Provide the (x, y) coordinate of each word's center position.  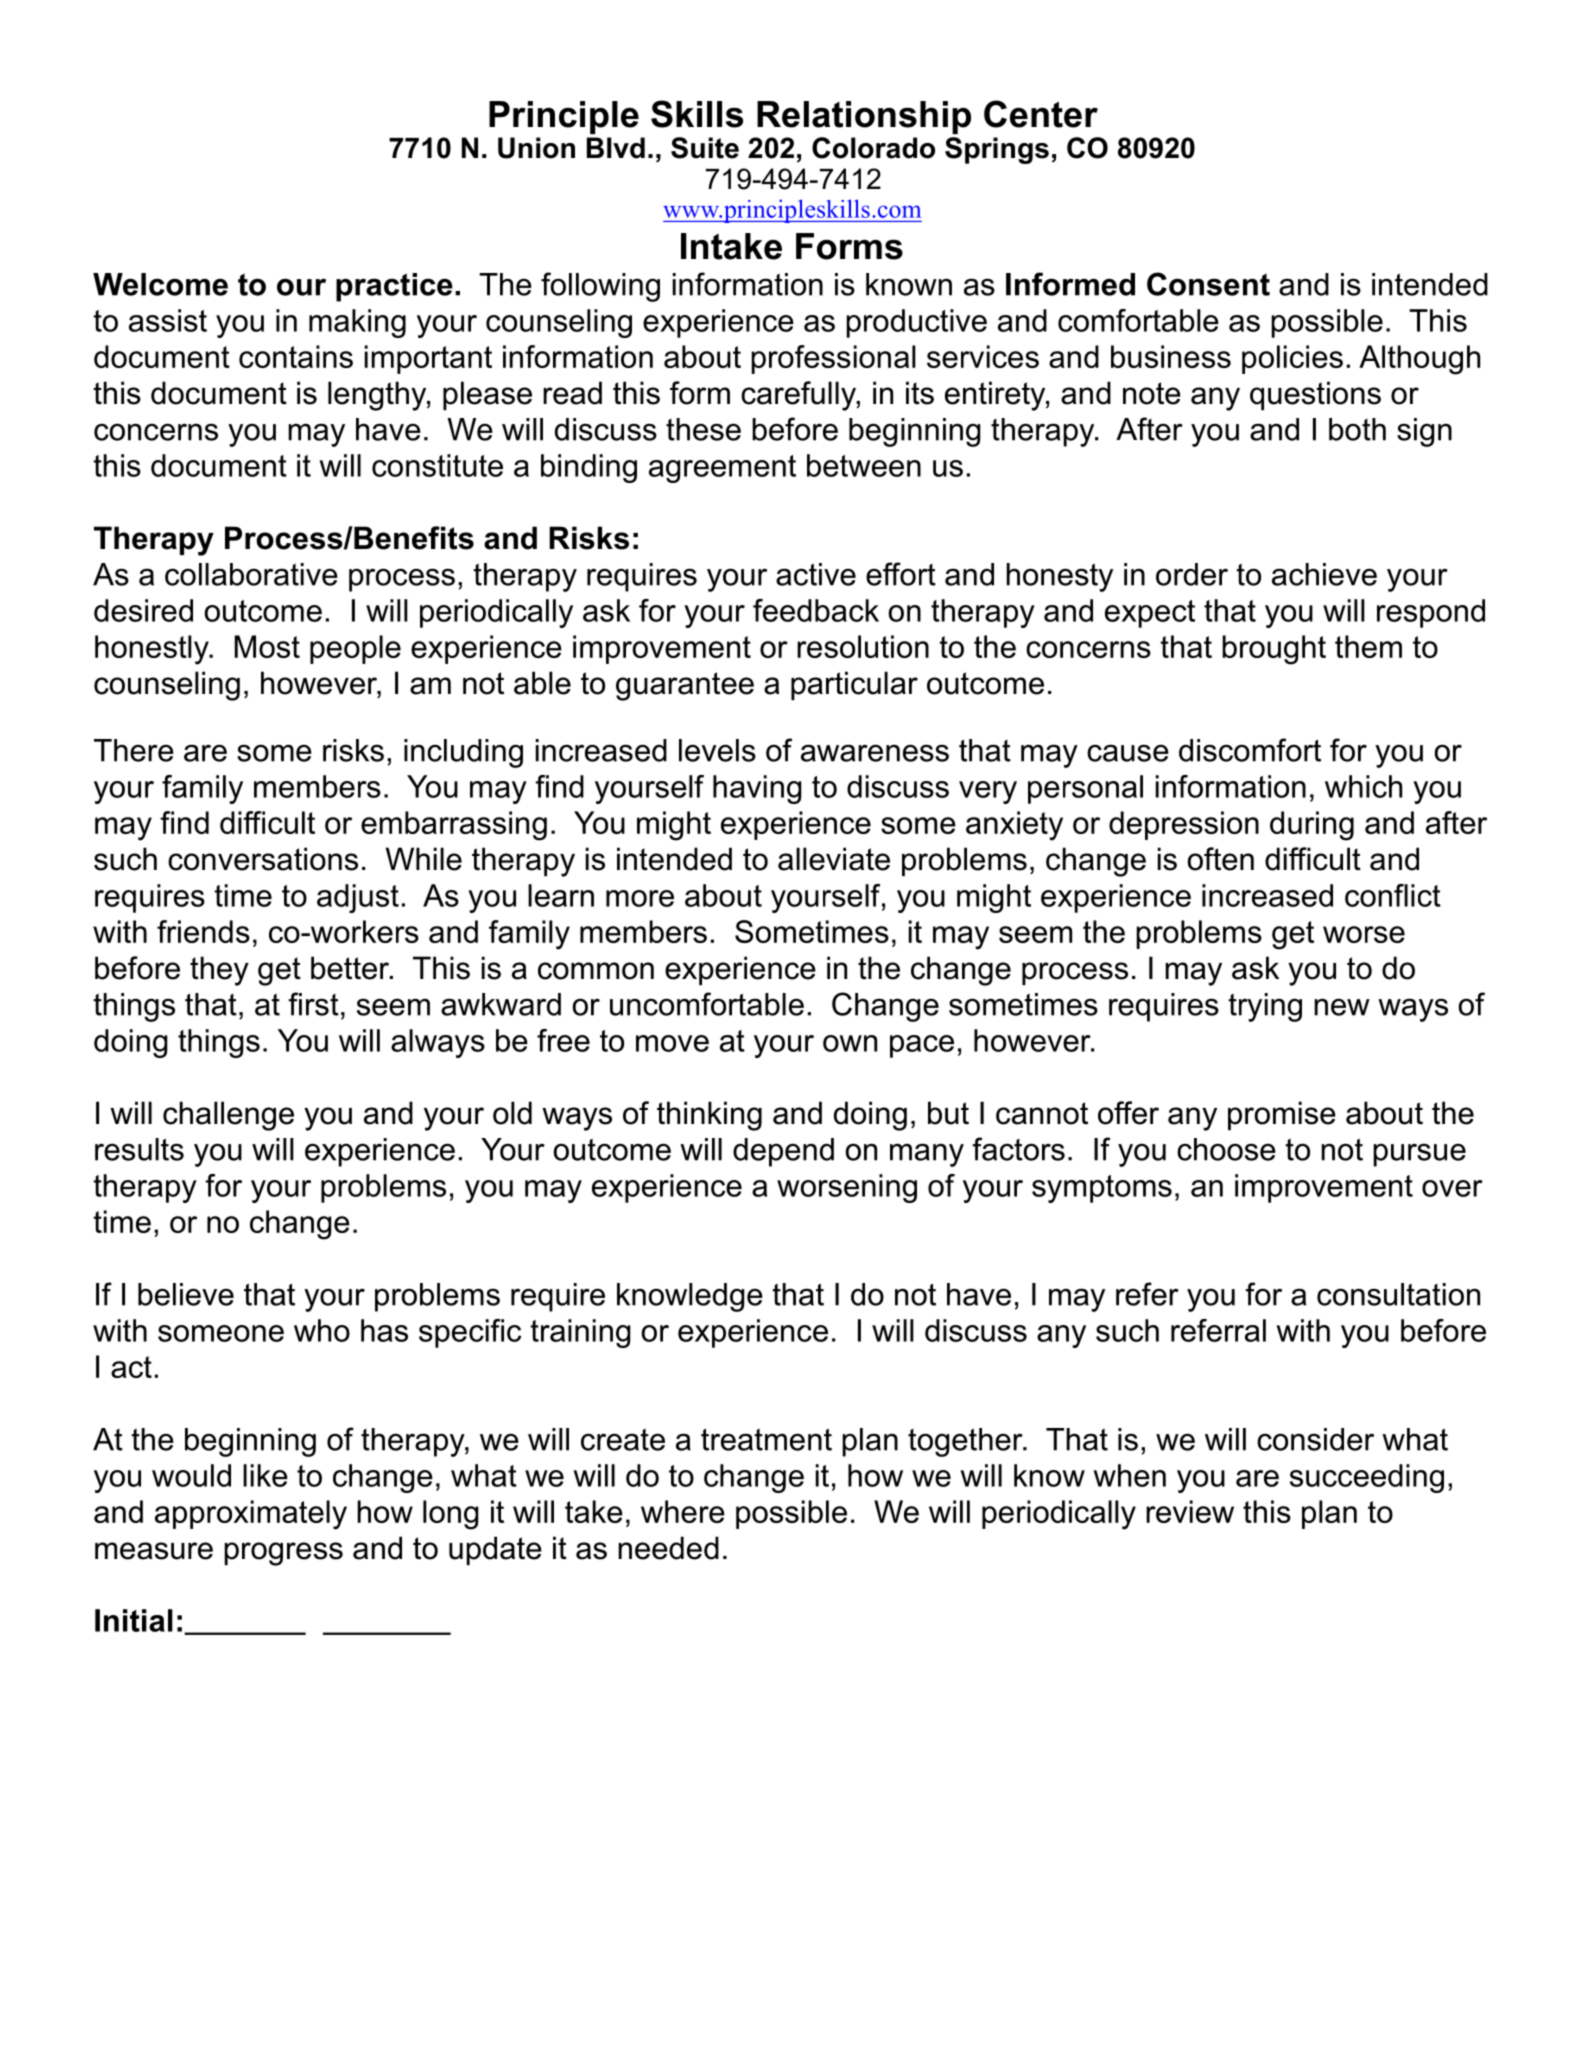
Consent (1208, 284)
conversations (263, 859)
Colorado (873, 148)
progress (283, 1554)
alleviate (834, 859)
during (1312, 826)
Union (536, 148)
